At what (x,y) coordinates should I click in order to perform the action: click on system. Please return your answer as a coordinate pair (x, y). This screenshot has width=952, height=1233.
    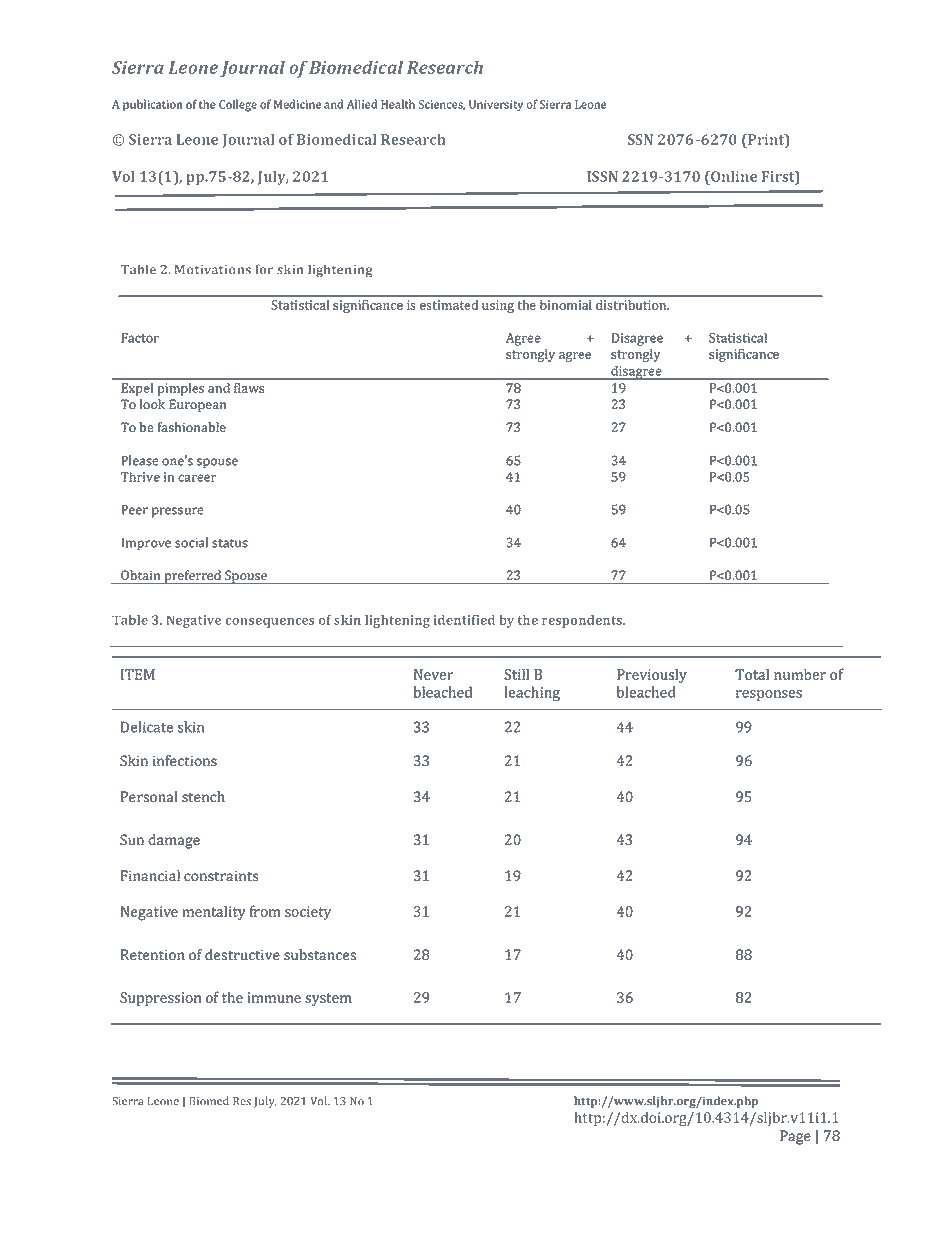
    Looking at the image, I should click on (328, 999).
